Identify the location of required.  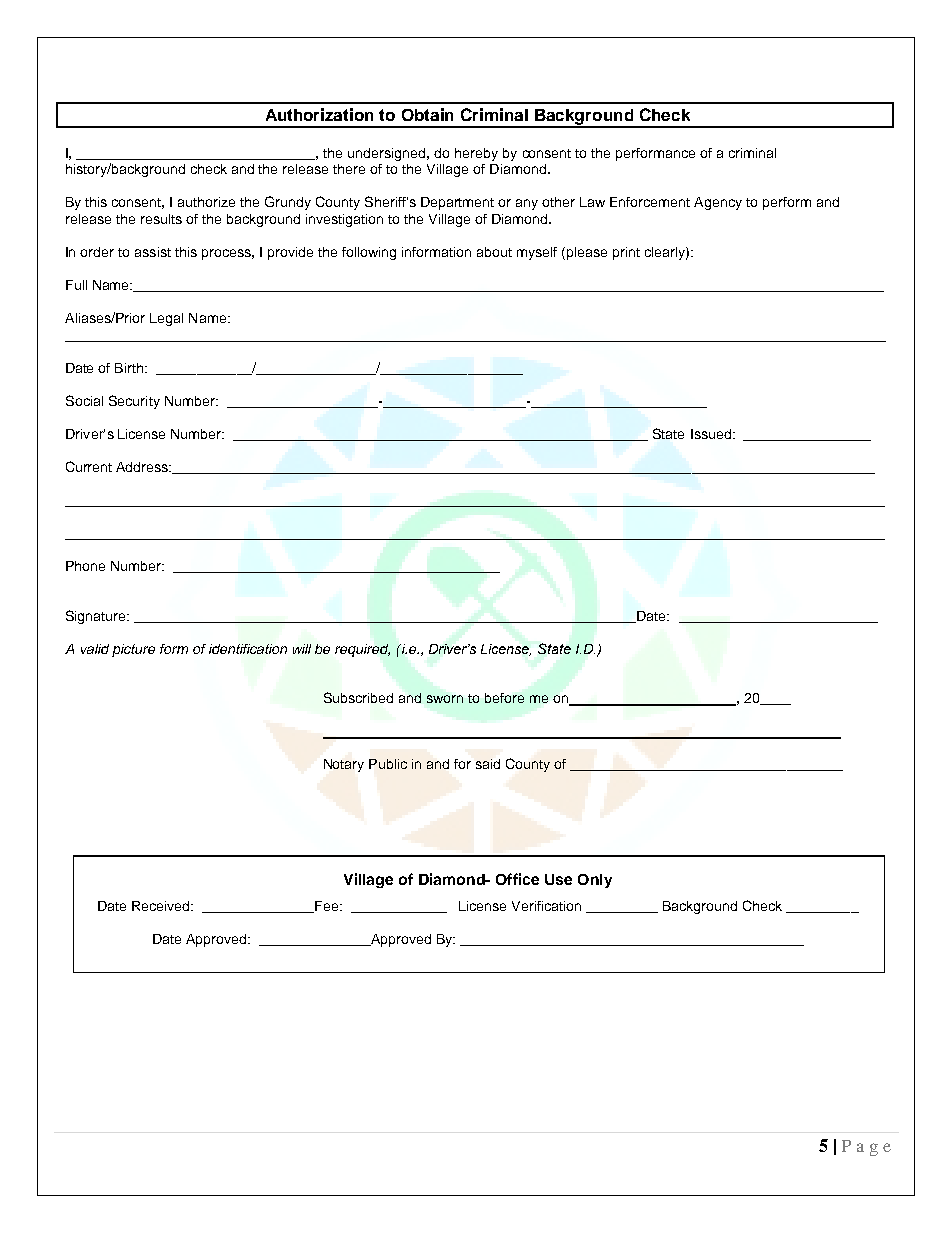
(362, 650).
